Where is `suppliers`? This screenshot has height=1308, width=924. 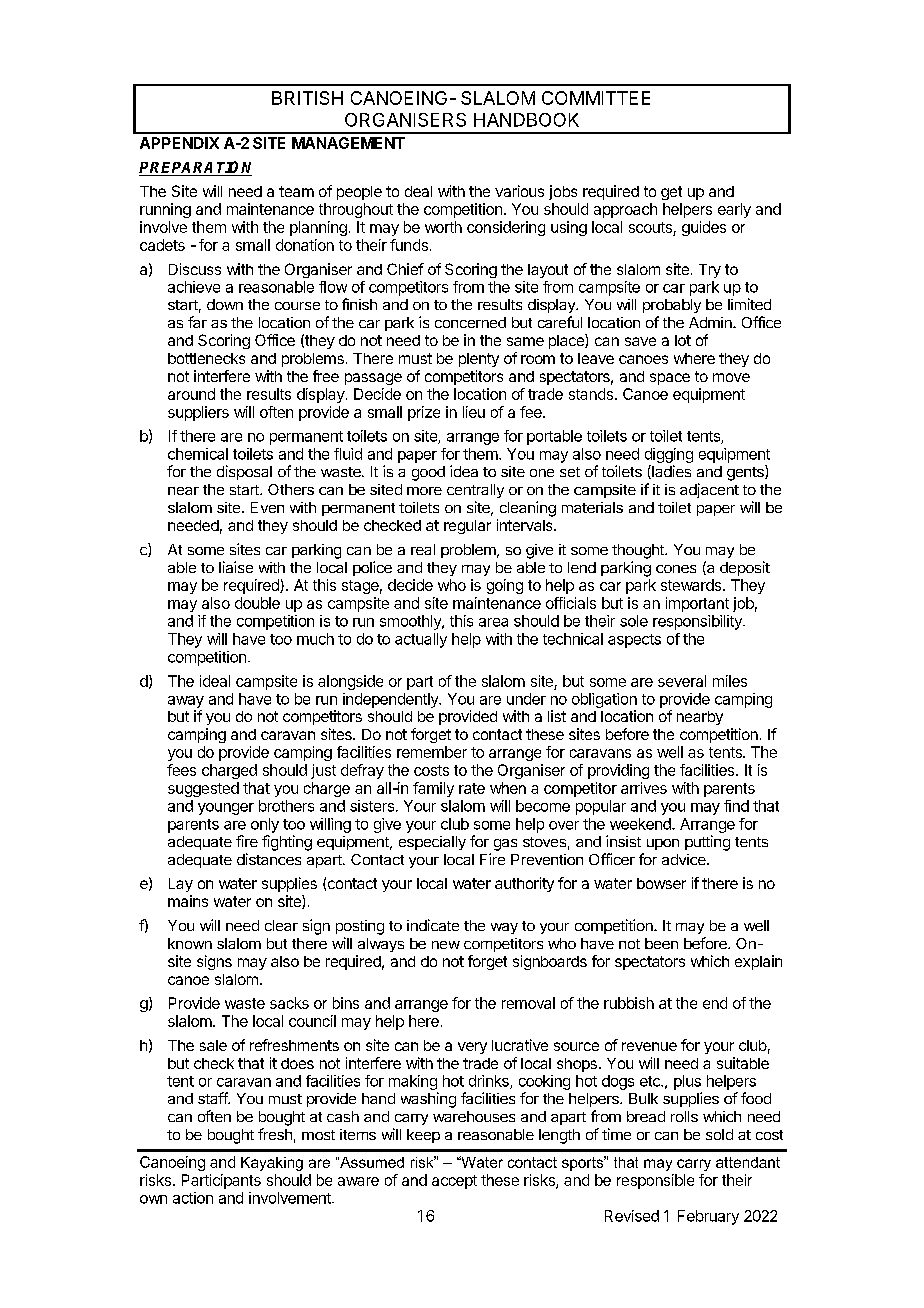
suppliers is located at coordinates (198, 413).
